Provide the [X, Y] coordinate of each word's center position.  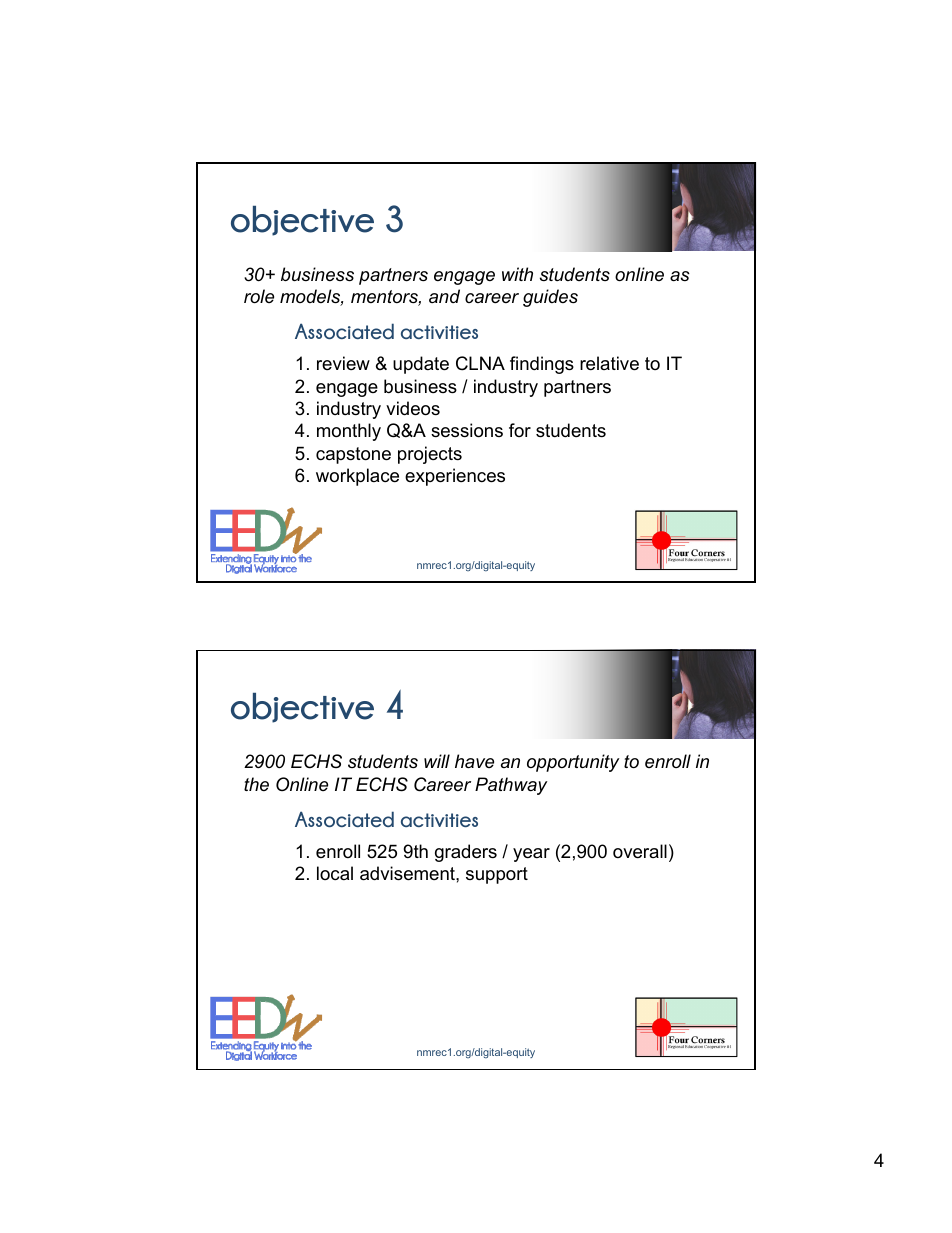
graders [466, 853]
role [259, 296]
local [335, 873]
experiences [455, 477]
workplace [357, 477]
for [520, 430]
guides [550, 298]
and [444, 296]
